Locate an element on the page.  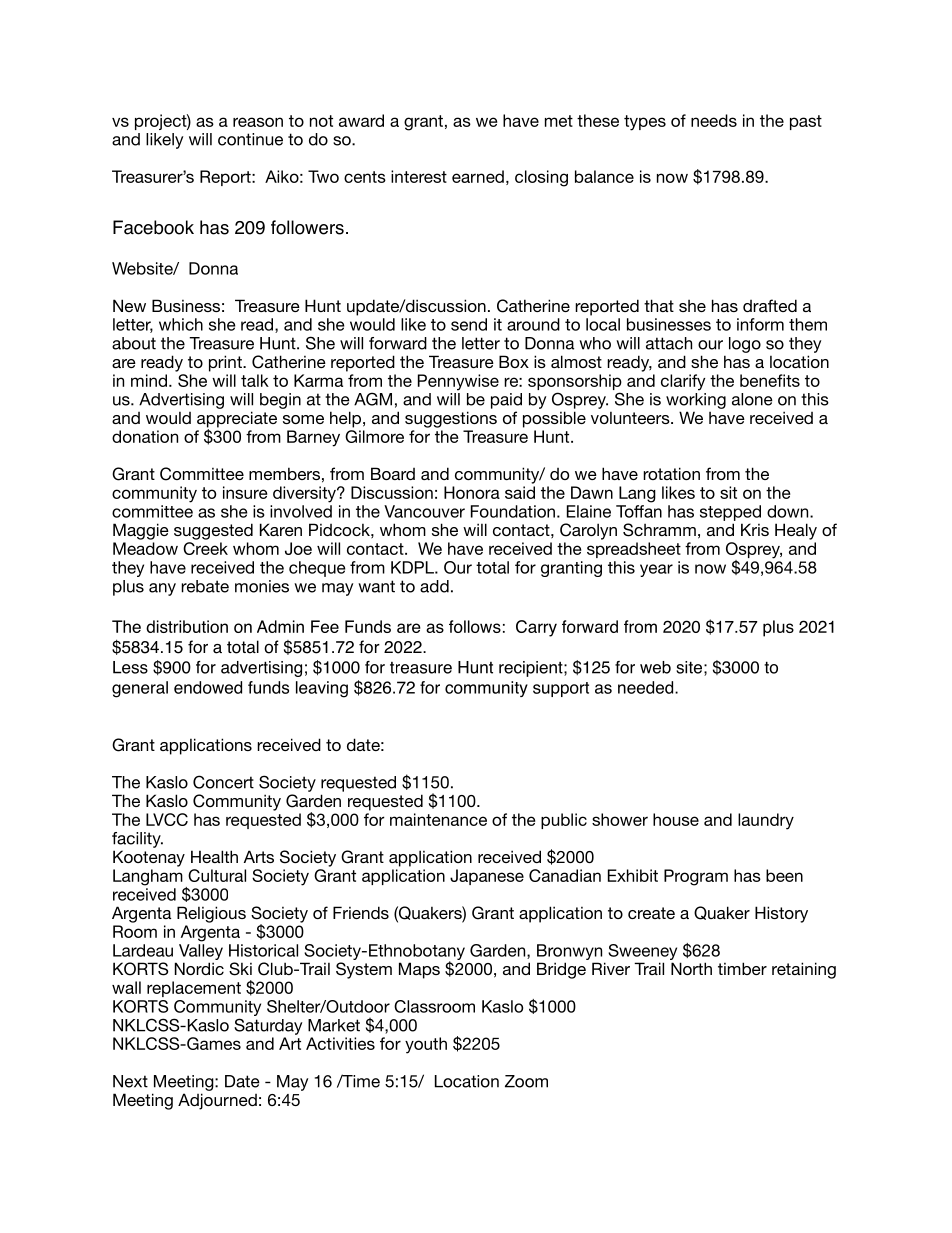
year is located at coordinates (656, 570).
